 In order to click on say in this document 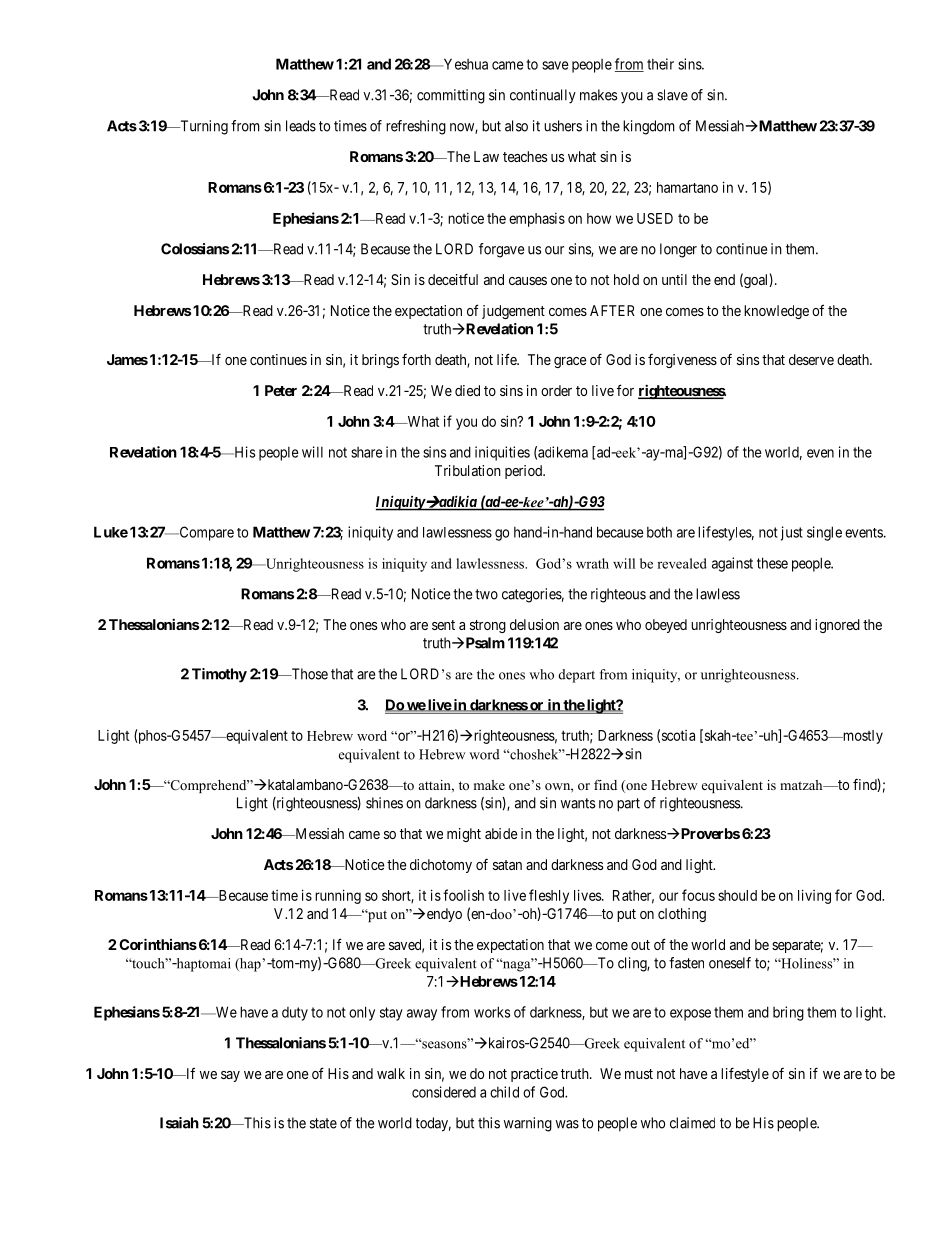, I will do `click(230, 1076)`.
